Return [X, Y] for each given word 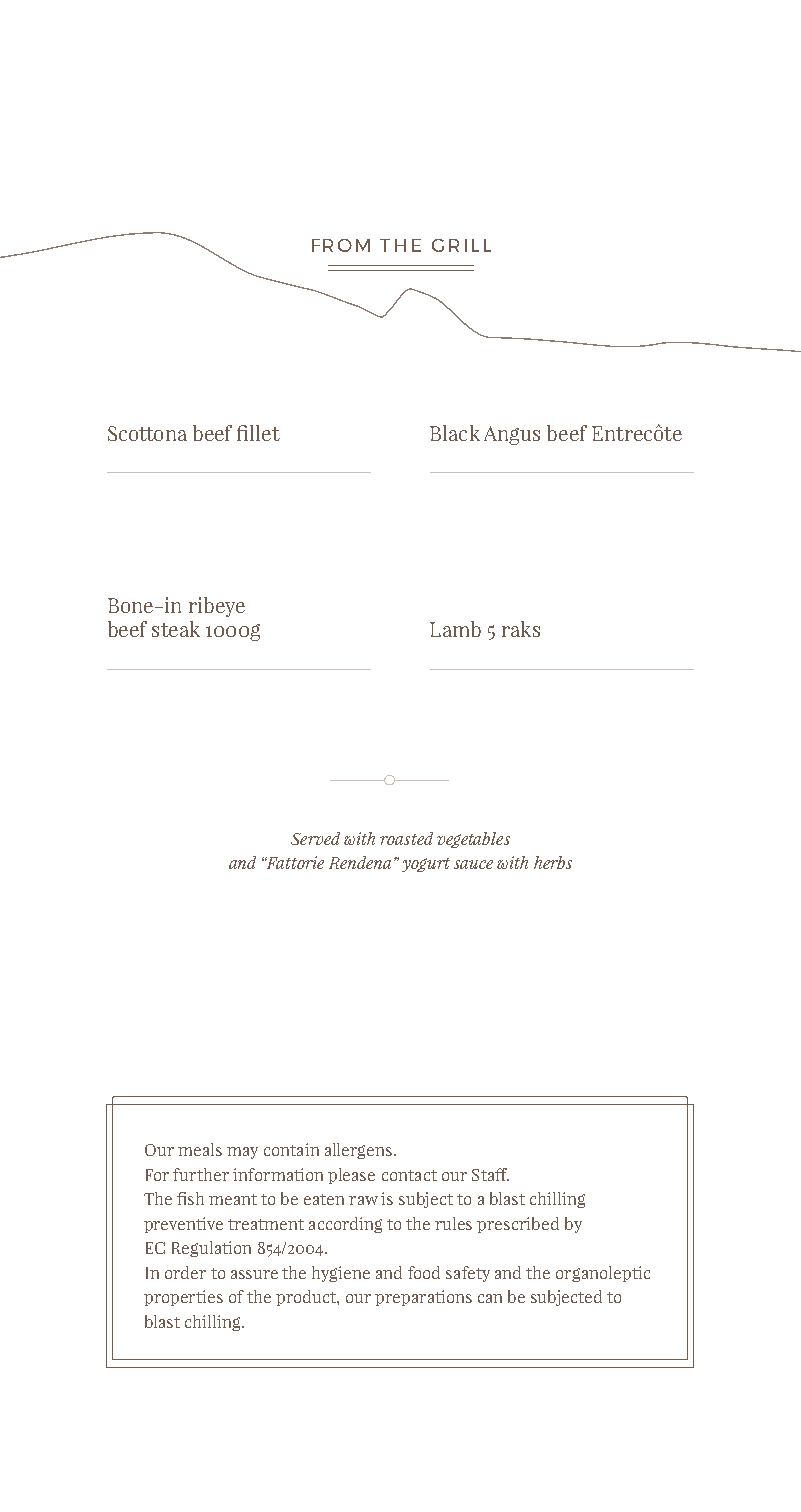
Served [315, 838]
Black [455, 433]
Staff [490, 1174]
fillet [258, 433]
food [424, 1272]
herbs [553, 862]
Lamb [455, 629]
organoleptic [603, 1274]
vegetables [473, 840]
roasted [406, 838]
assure [254, 1274]
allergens [360, 1151]
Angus [512, 435]
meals [200, 1149]
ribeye [217, 607]
